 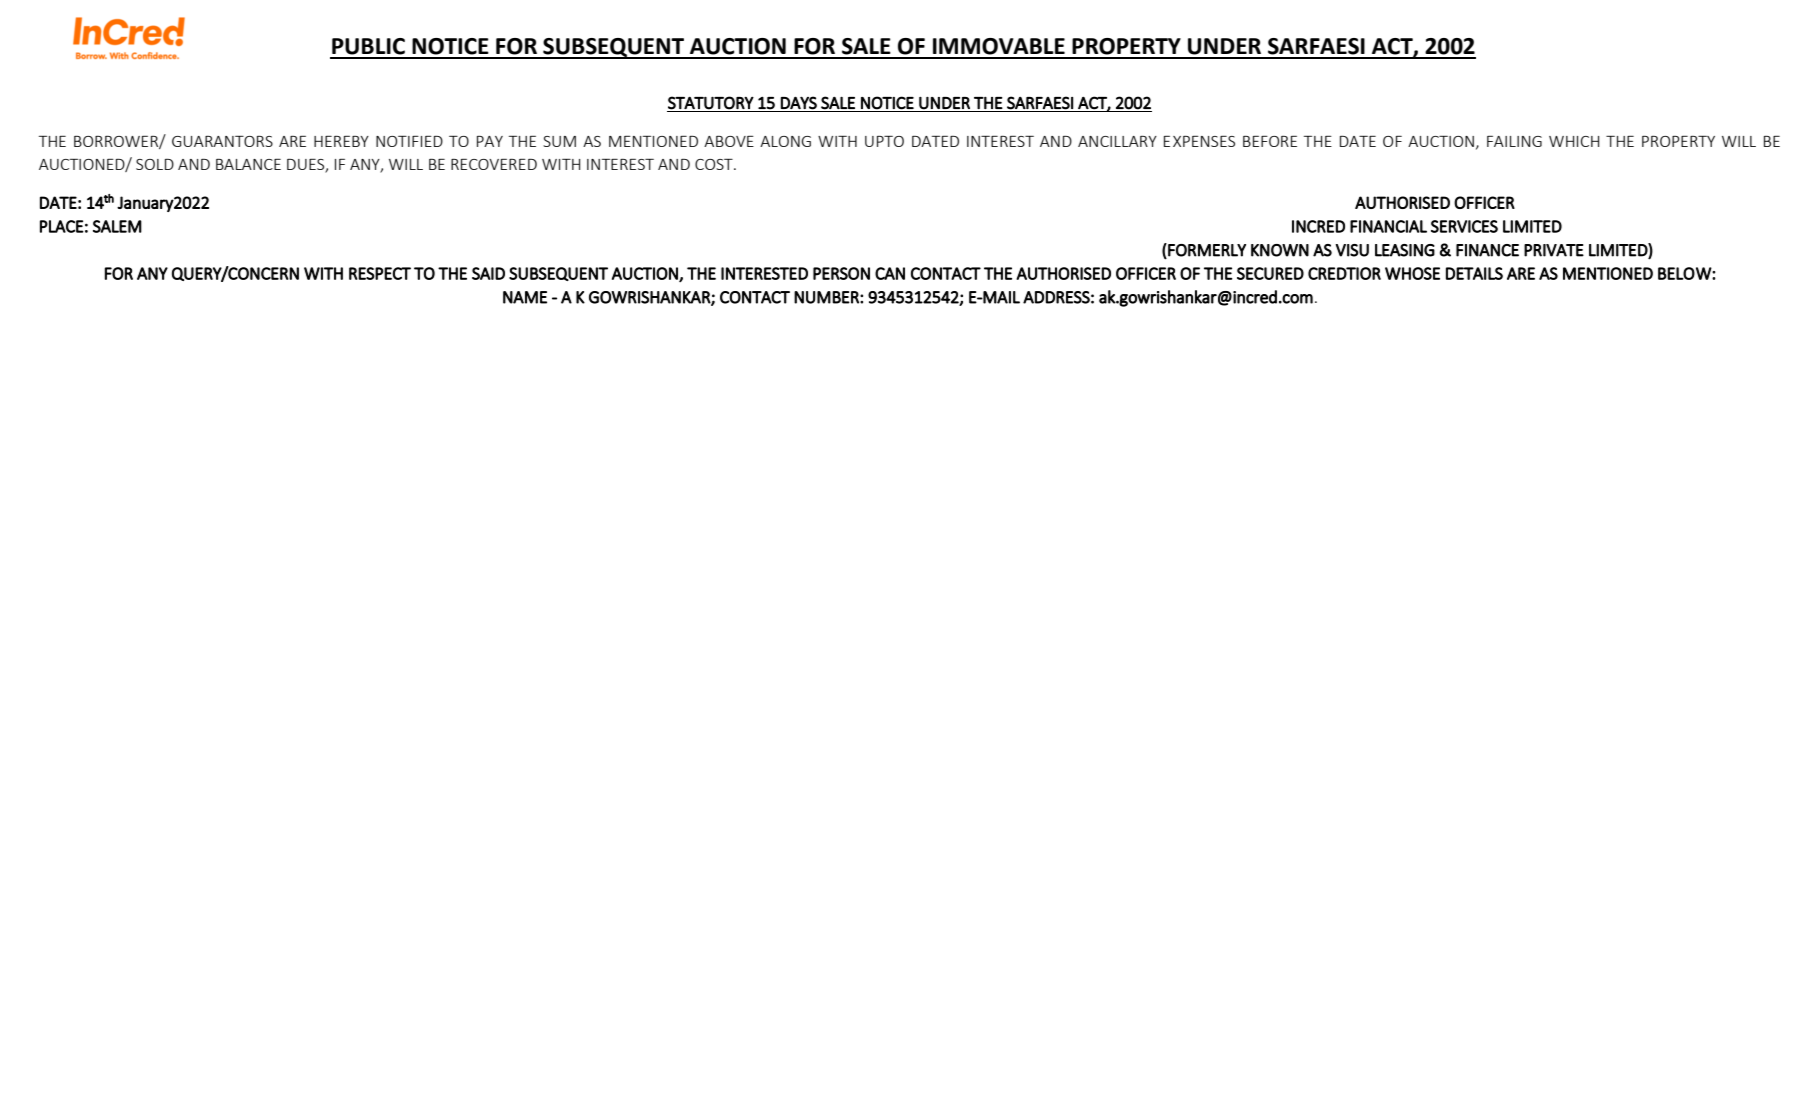 What do you see at coordinates (884, 141) in the document?
I see `UPTO` at bounding box center [884, 141].
